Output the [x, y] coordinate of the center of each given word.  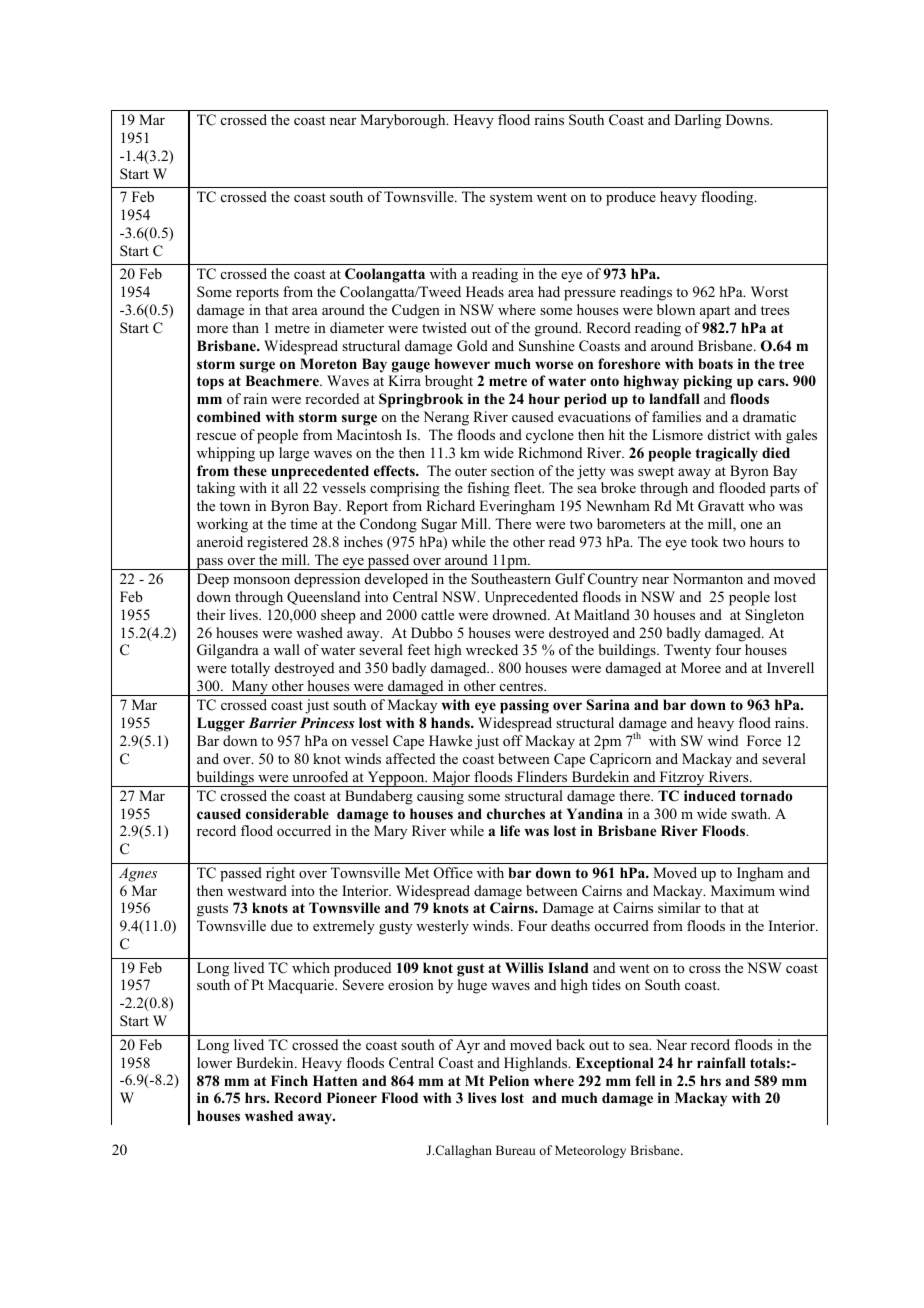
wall [287, 649]
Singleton [774, 616]
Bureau [516, 1150]
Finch [289, 1080]
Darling [697, 121]
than [245, 327]
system [511, 199]
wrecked [492, 649]
